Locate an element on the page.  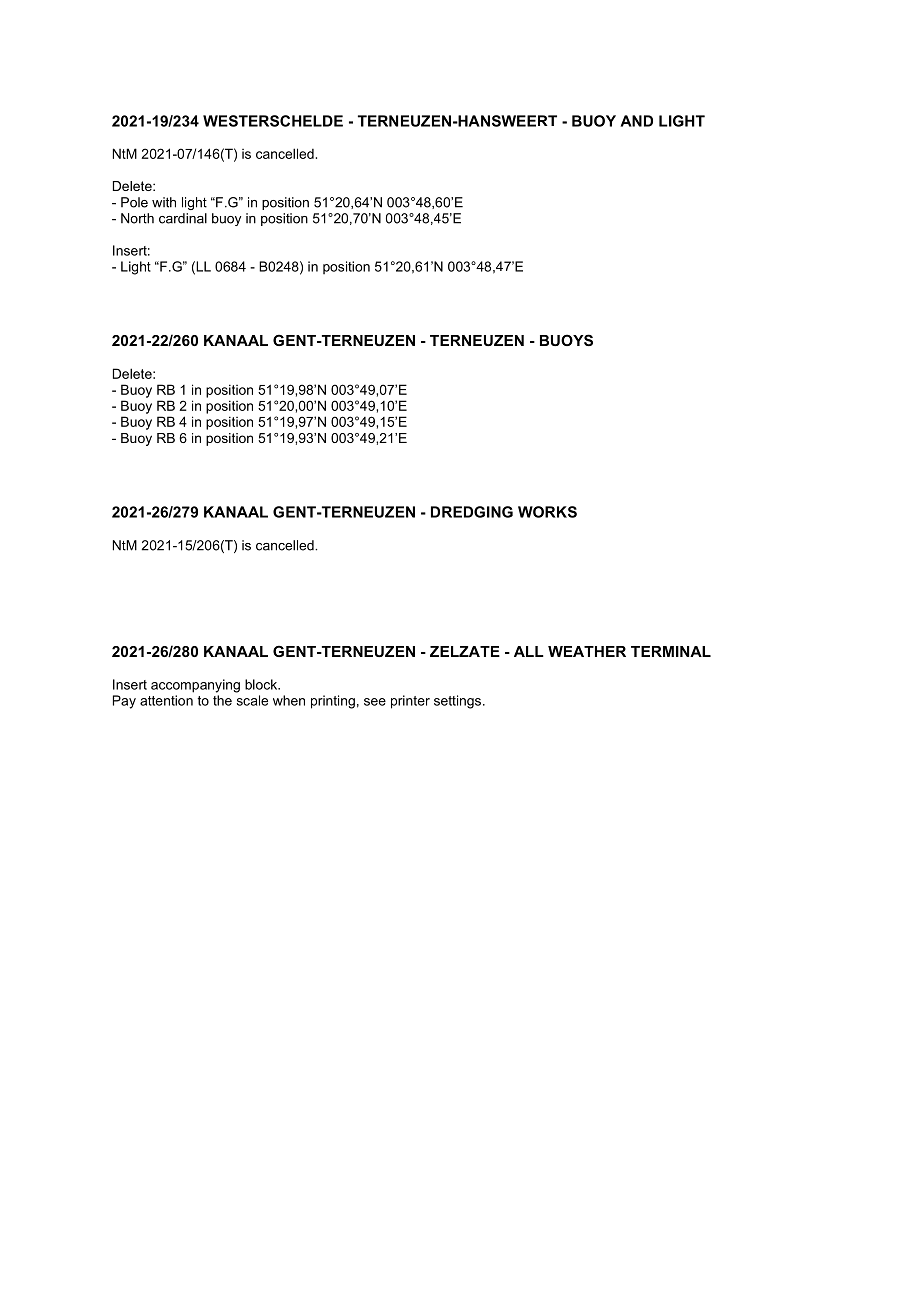
WEATHER is located at coordinates (587, 651).
